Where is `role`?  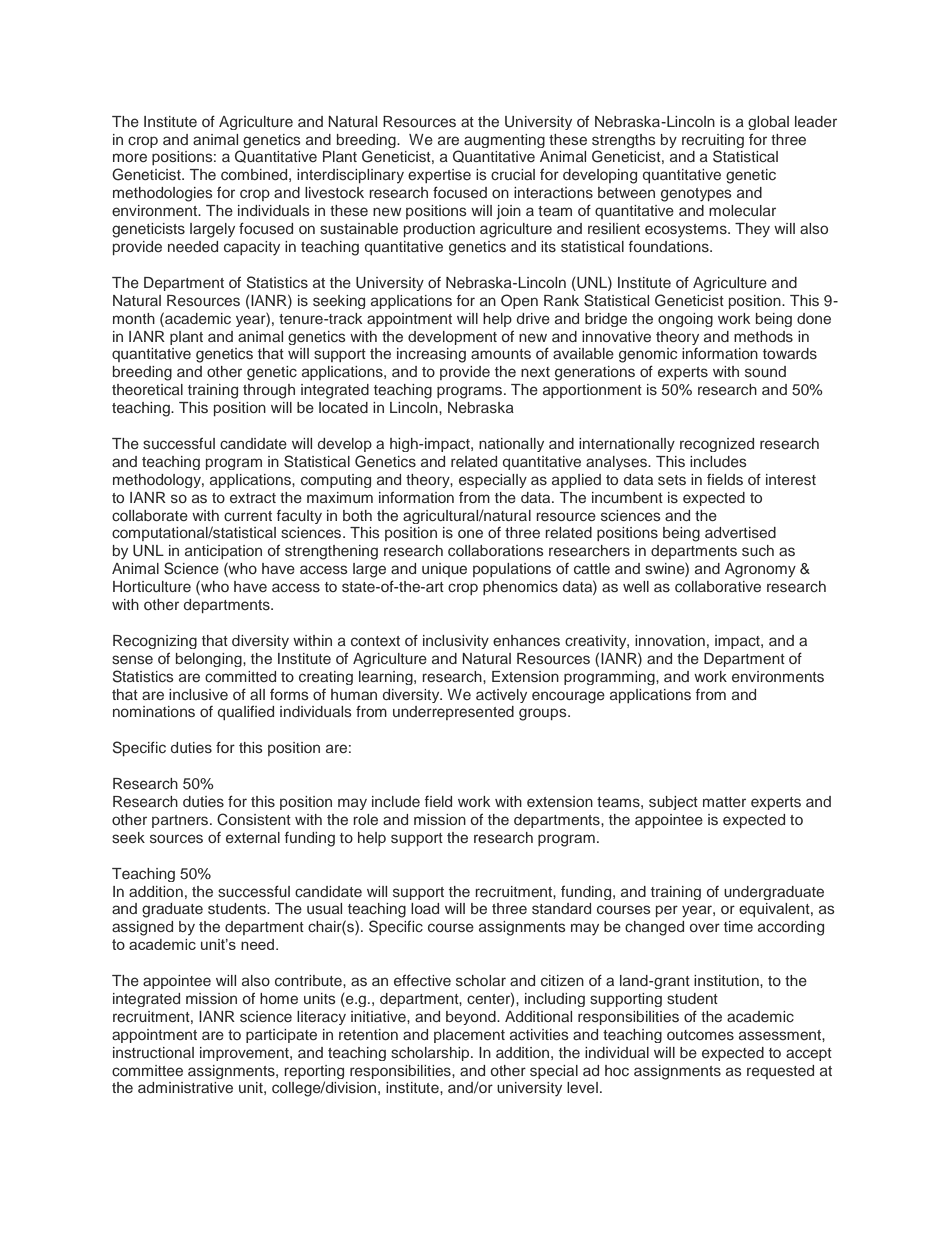
role is located at coordinates (365, 819).
